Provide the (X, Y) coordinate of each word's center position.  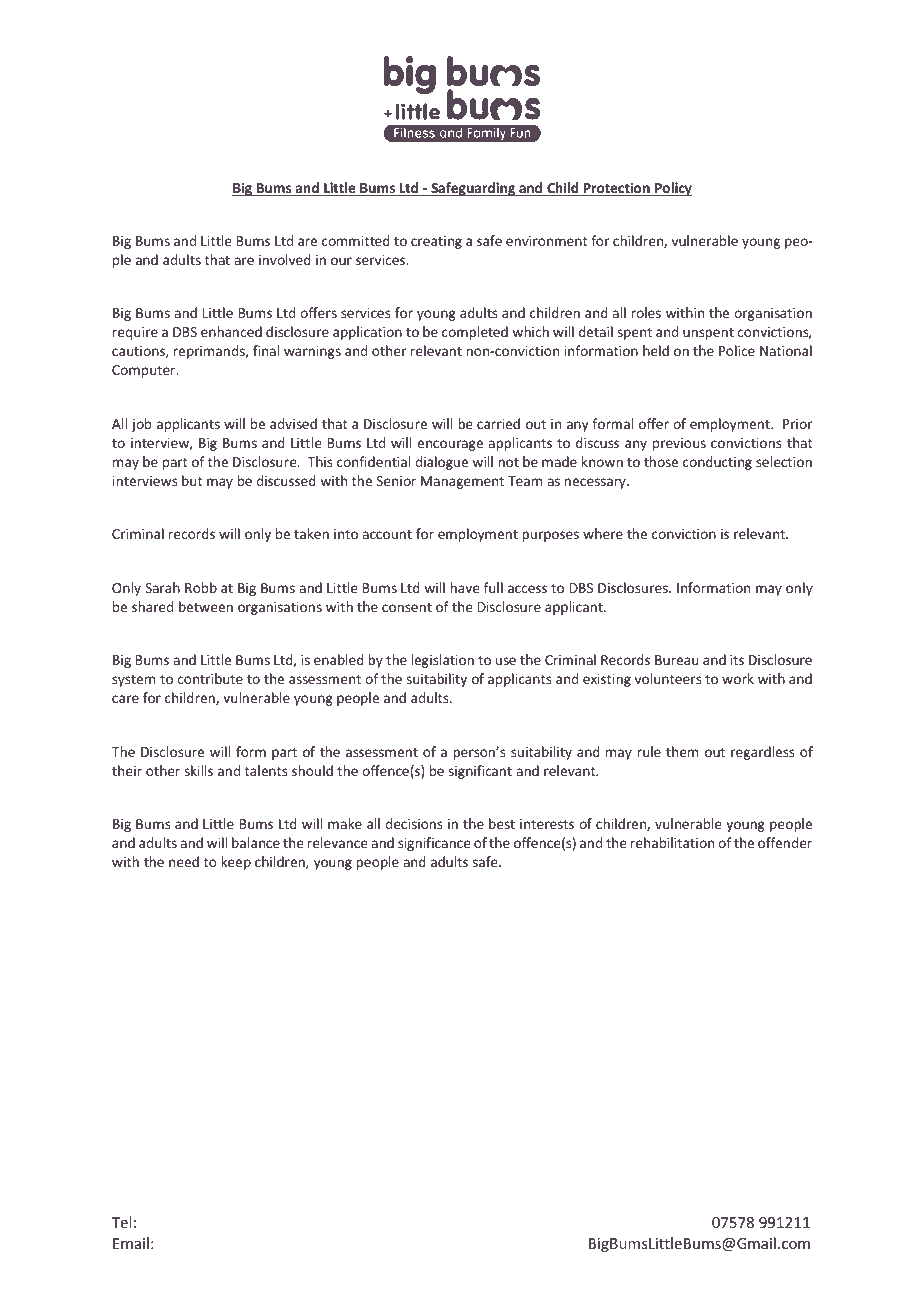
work (738, 678)
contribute (210, 678)
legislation (442, 661)
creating (436, 242)
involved (285, 259)
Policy (672, 189)
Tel (121, 1222)
